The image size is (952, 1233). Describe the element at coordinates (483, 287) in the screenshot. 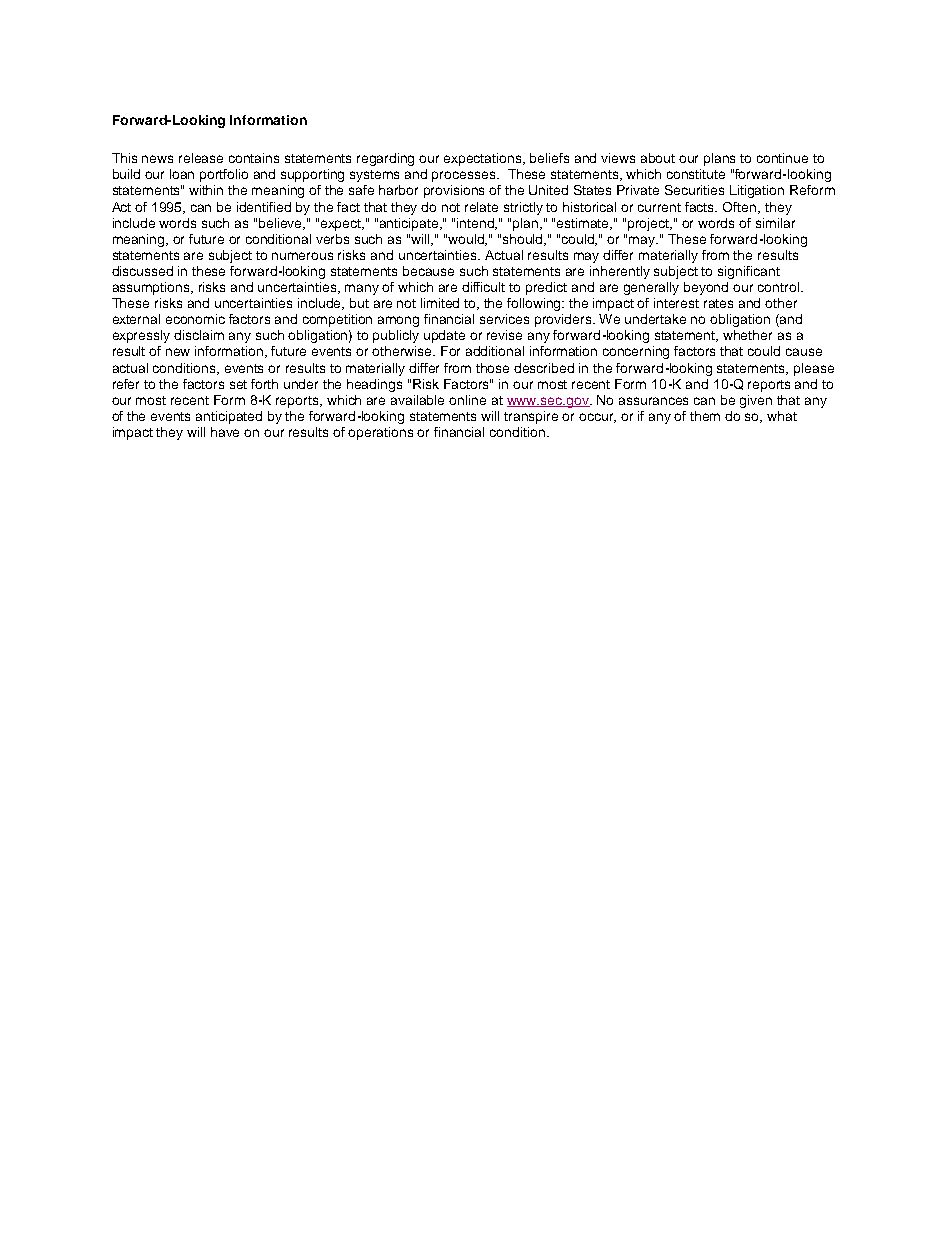

I see `difficult` at that location.
